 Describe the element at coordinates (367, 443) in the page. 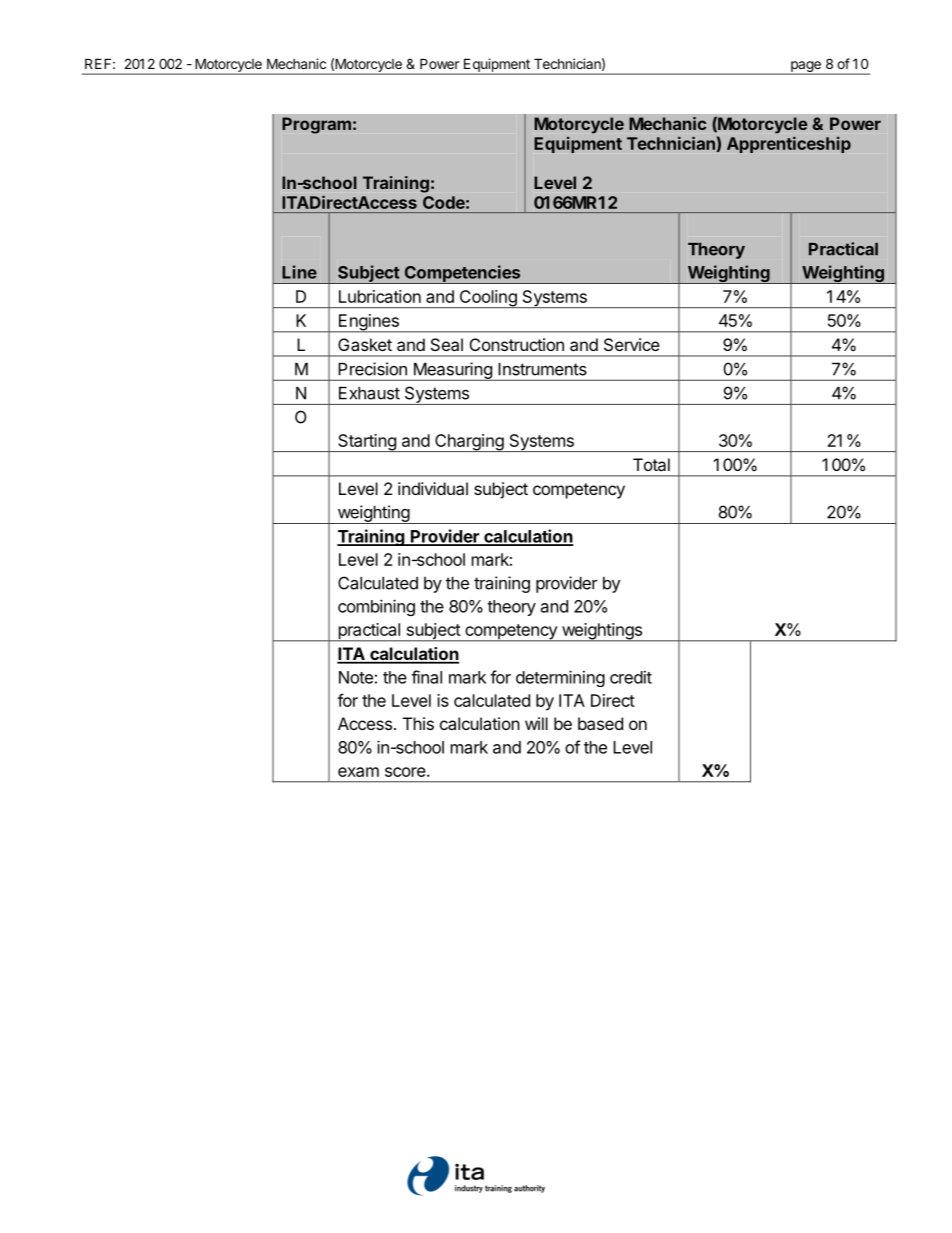

I see `Starting` at that location.
